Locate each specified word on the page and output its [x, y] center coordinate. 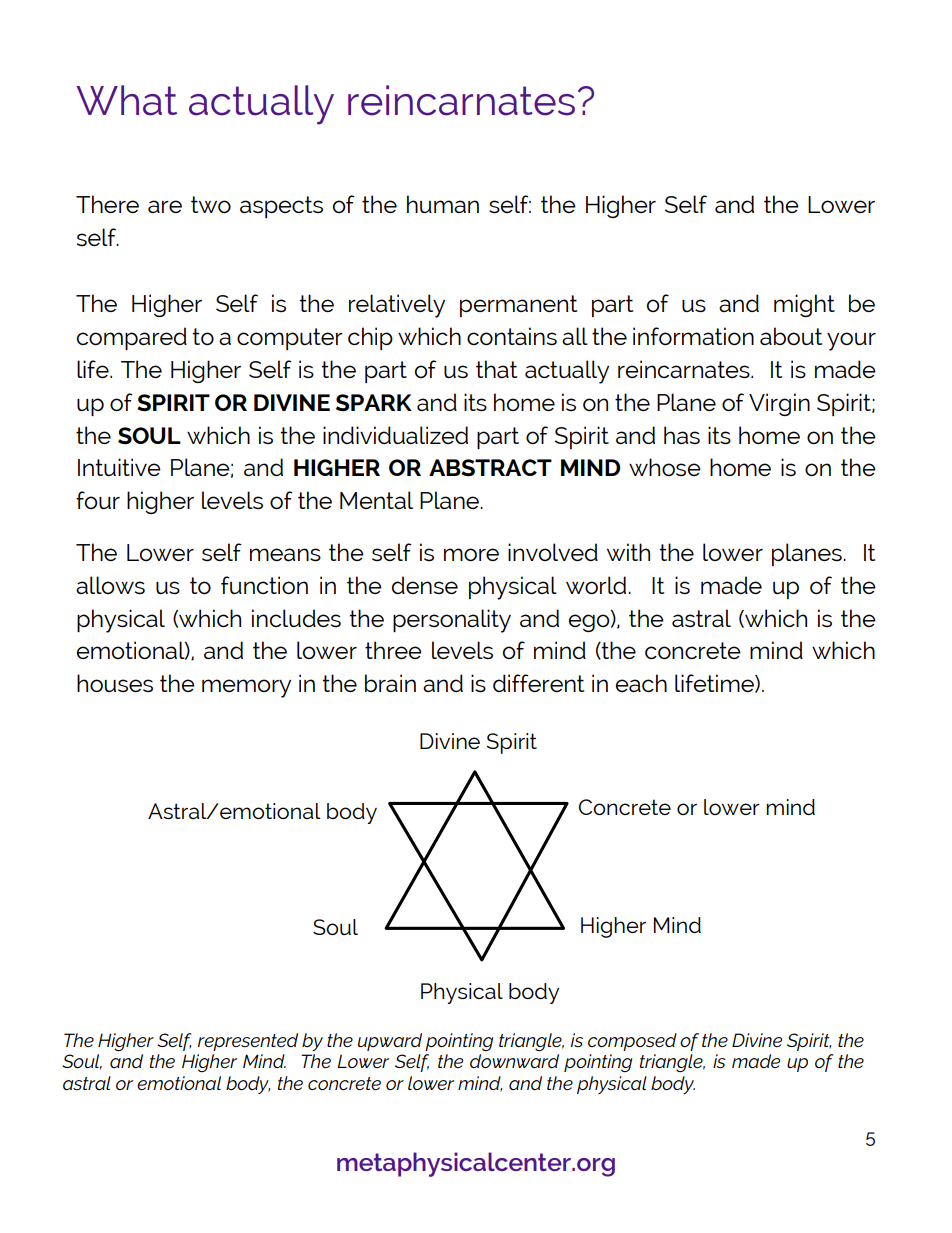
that [496, 369]
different [538, 683]
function [264, 585]
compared [132, 338]
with [628, 552]
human [443, 204]
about [791, 336]
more [471, 554]
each [641, 683]
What [126, 100]
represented [248, 1042]
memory [246, 688]
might [804, 305]
